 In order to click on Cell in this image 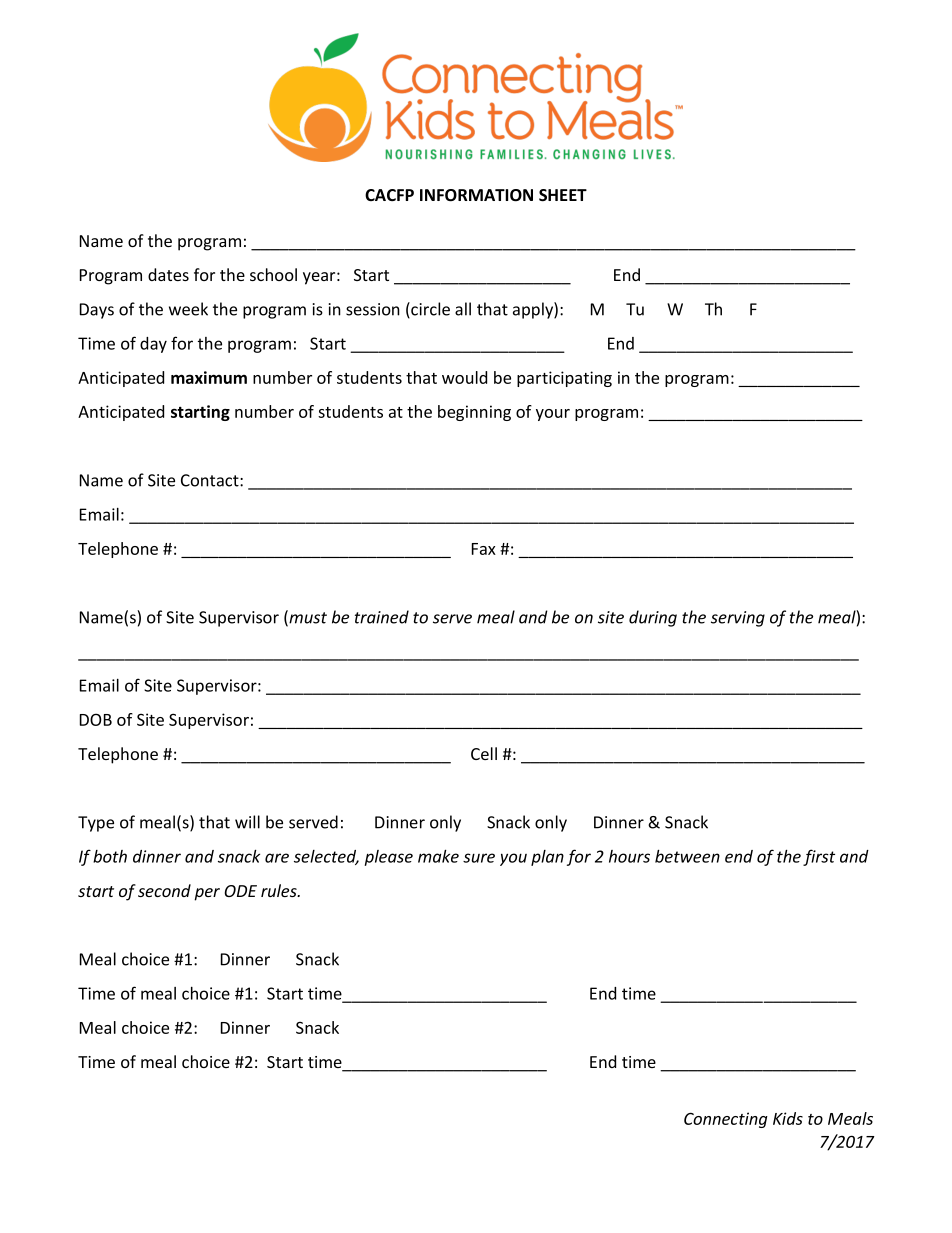, I will do `click(484, 753)`.
